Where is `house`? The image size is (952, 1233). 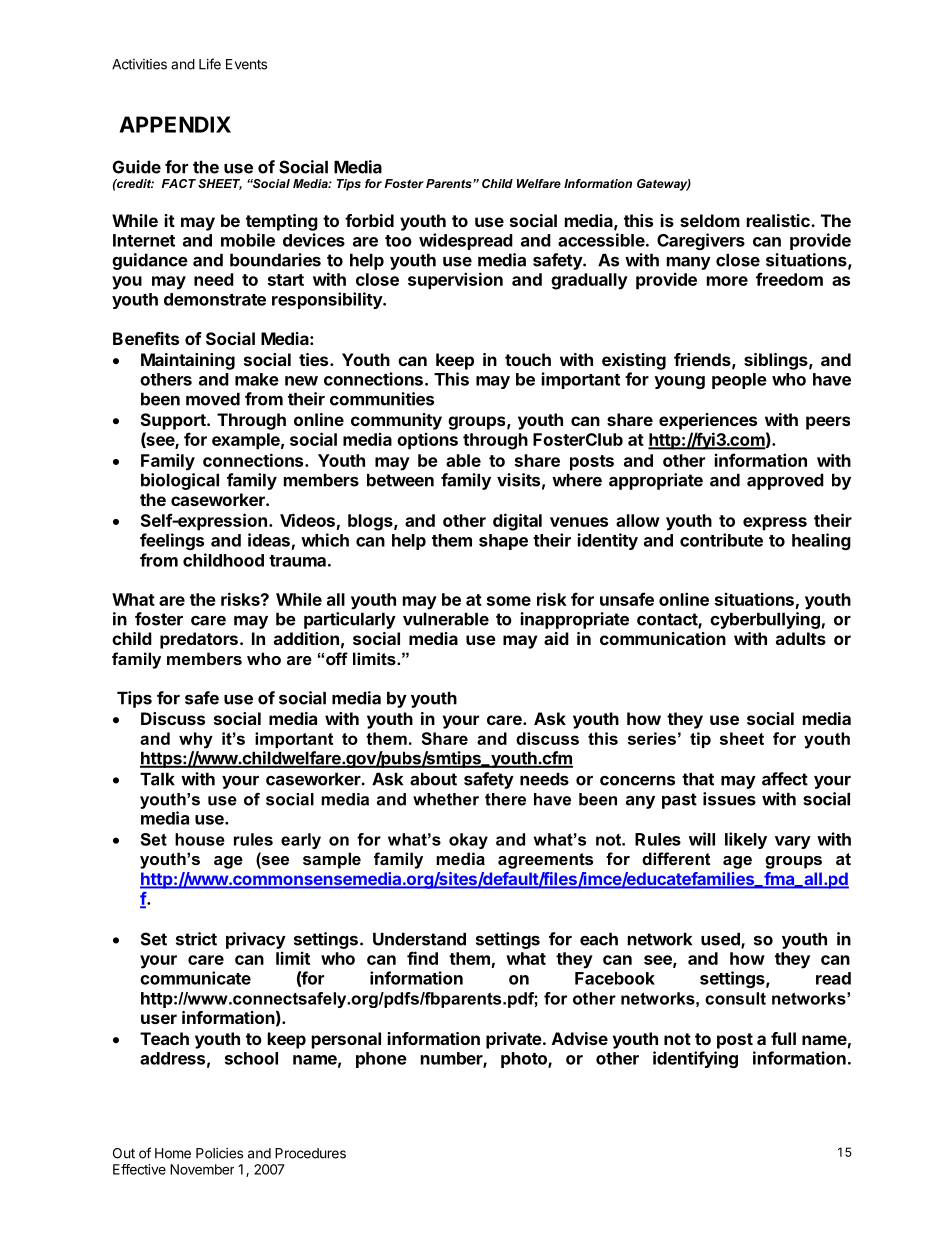
house is located at coordinates (200, 839).
